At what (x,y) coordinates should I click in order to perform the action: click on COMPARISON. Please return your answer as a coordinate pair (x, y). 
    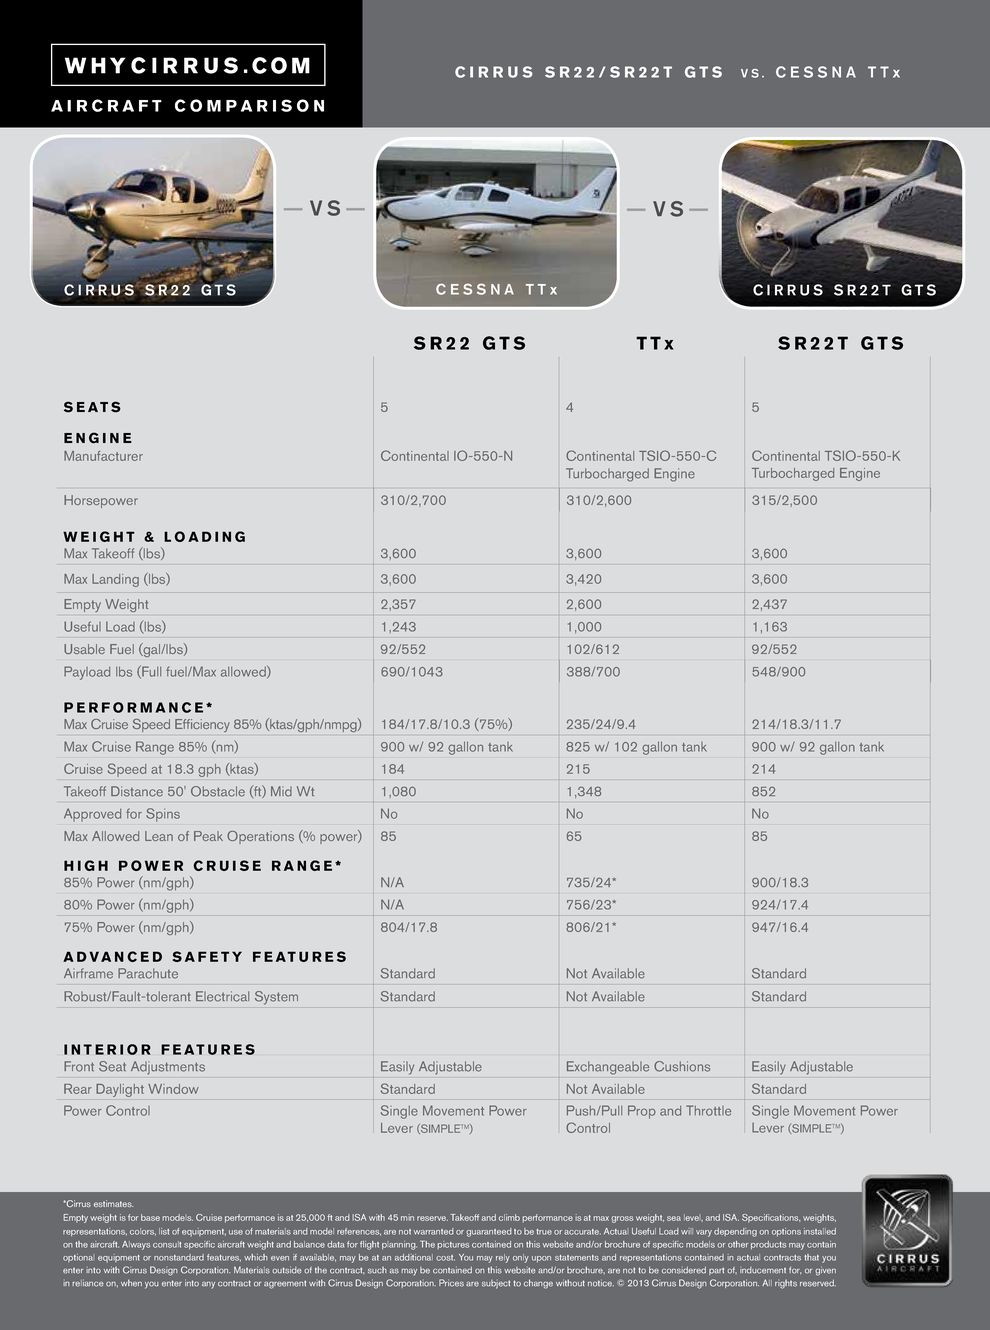
    Looking at the image, I should click on (249, 105).
